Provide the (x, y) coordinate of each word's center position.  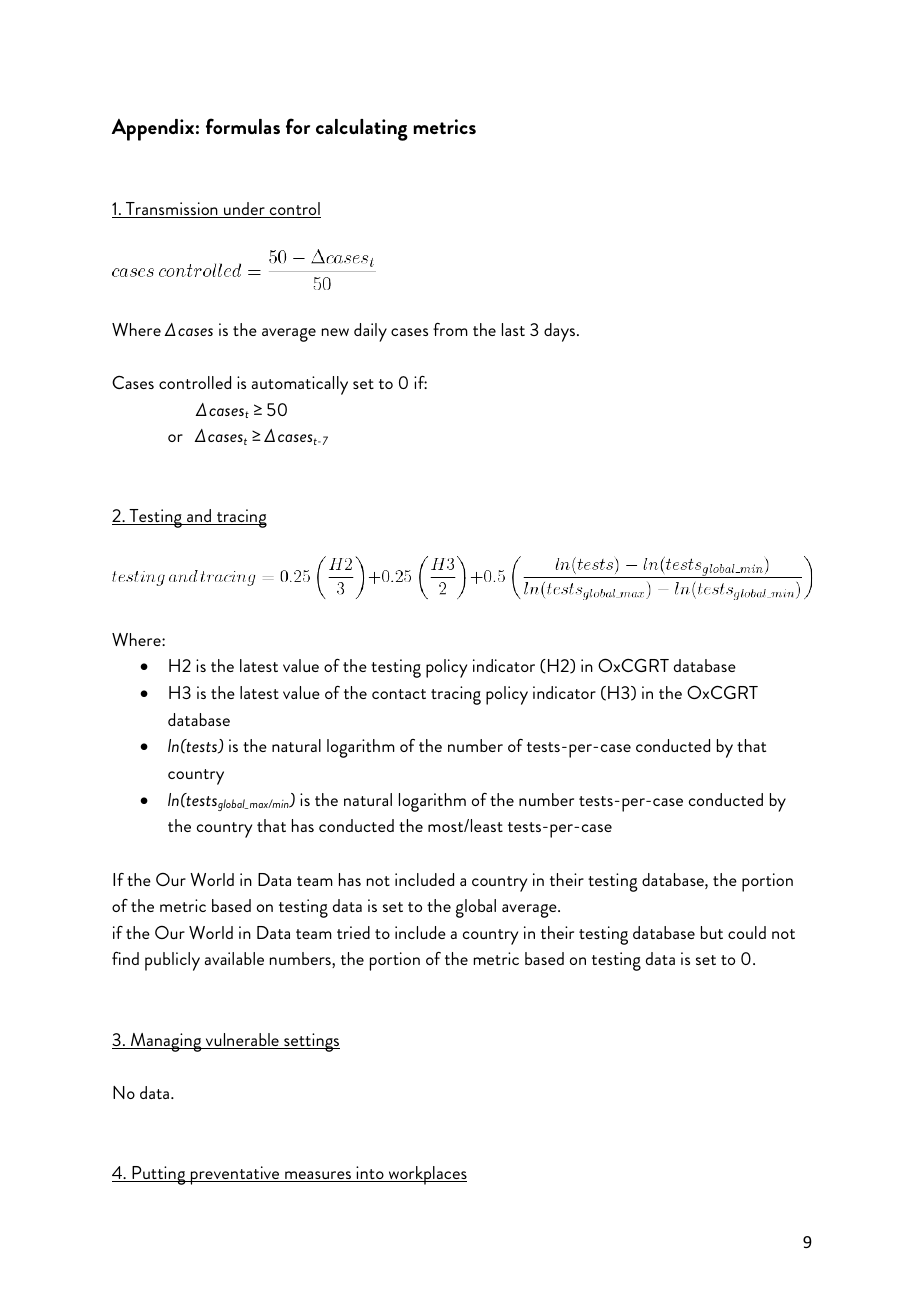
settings (311, 1042)
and (199, 517)
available (234, 958)
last (513, 329)
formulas (243, 126)
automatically (300, 385)
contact (399, 694)
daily (370, 332)
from (450, 329)
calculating (362, 130)
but (712, 932)
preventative (235, 1175)
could (747, 932)
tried (353, 932)
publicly (172, 961)
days (561, 332)
